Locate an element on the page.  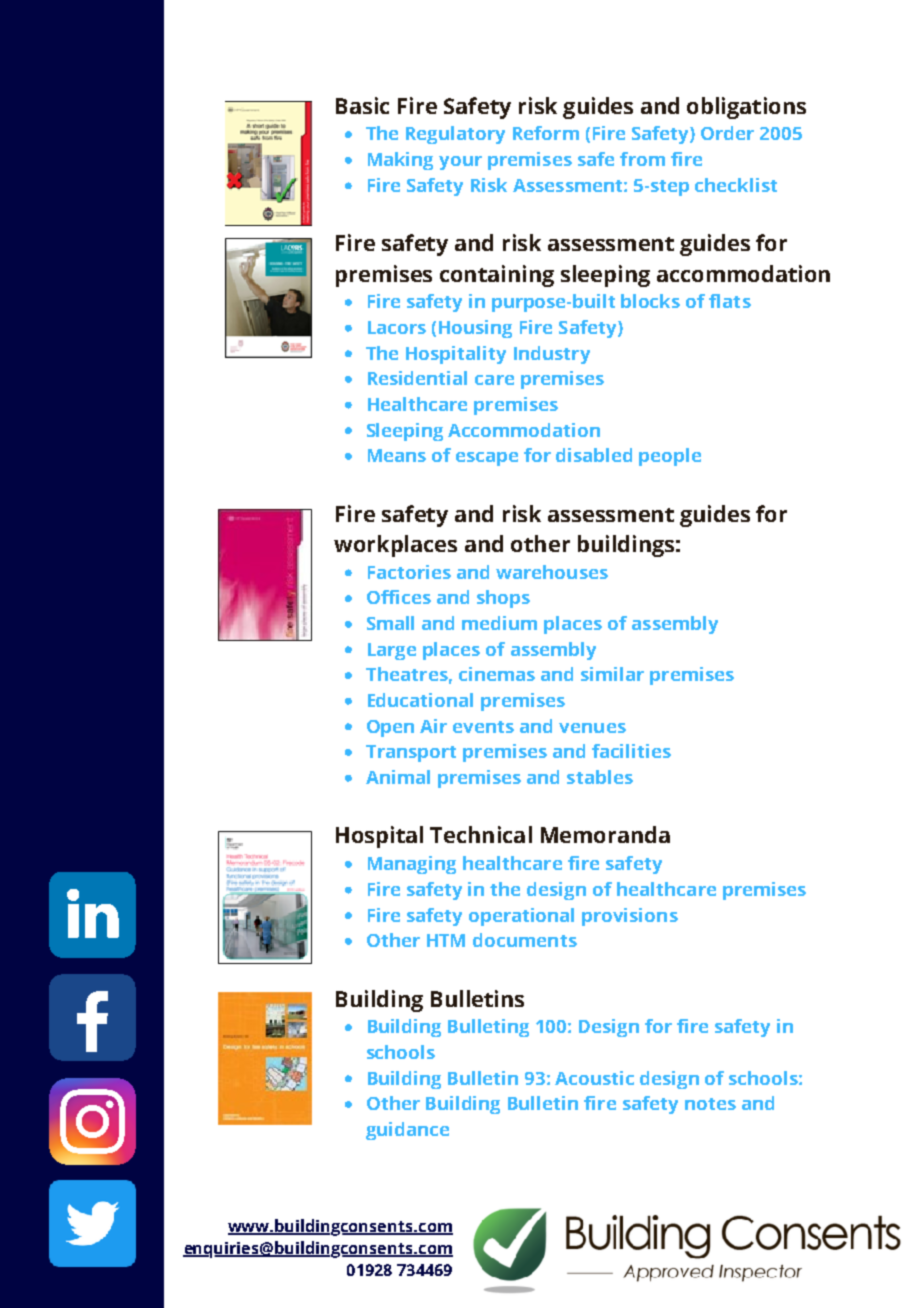
Making is located at coordinates (400, 161).
